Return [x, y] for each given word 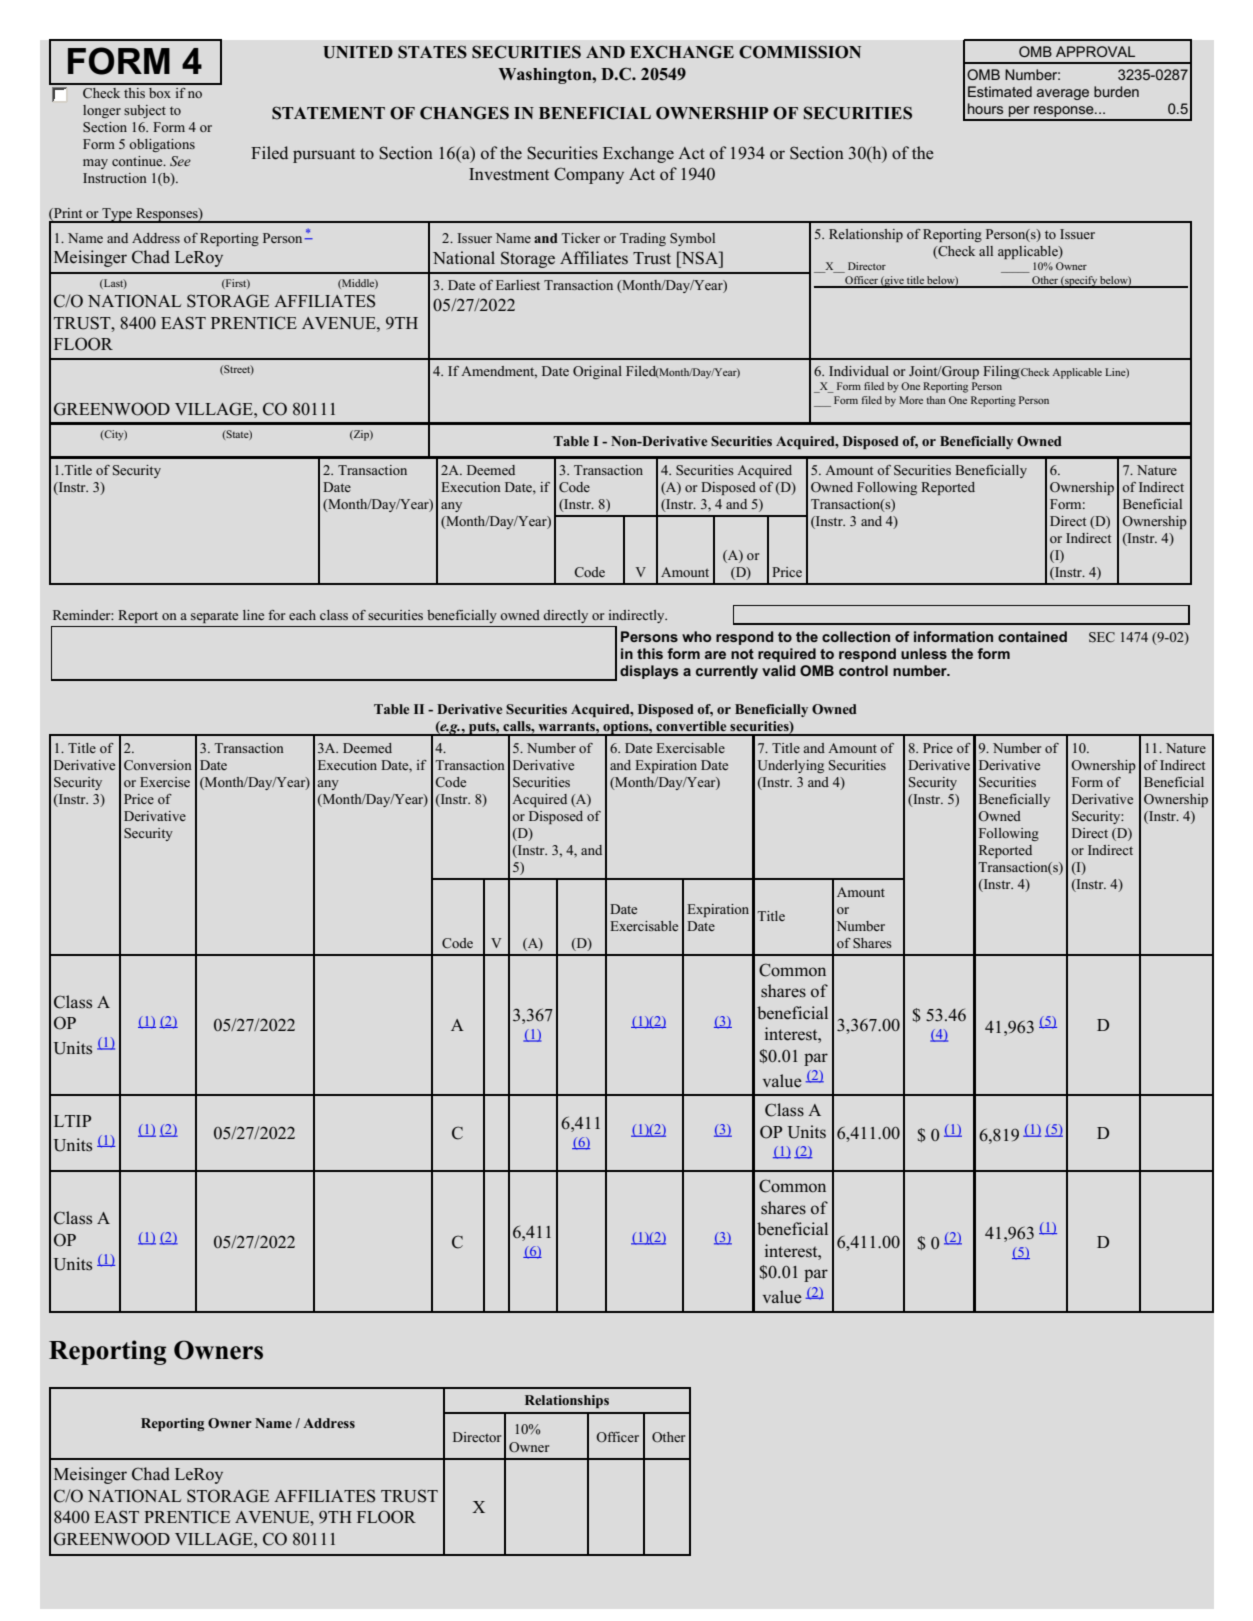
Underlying [791, 766]
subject [145, 111]
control [863, 670]
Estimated [1000, 91]
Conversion [158, 765]
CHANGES [464, 113]
